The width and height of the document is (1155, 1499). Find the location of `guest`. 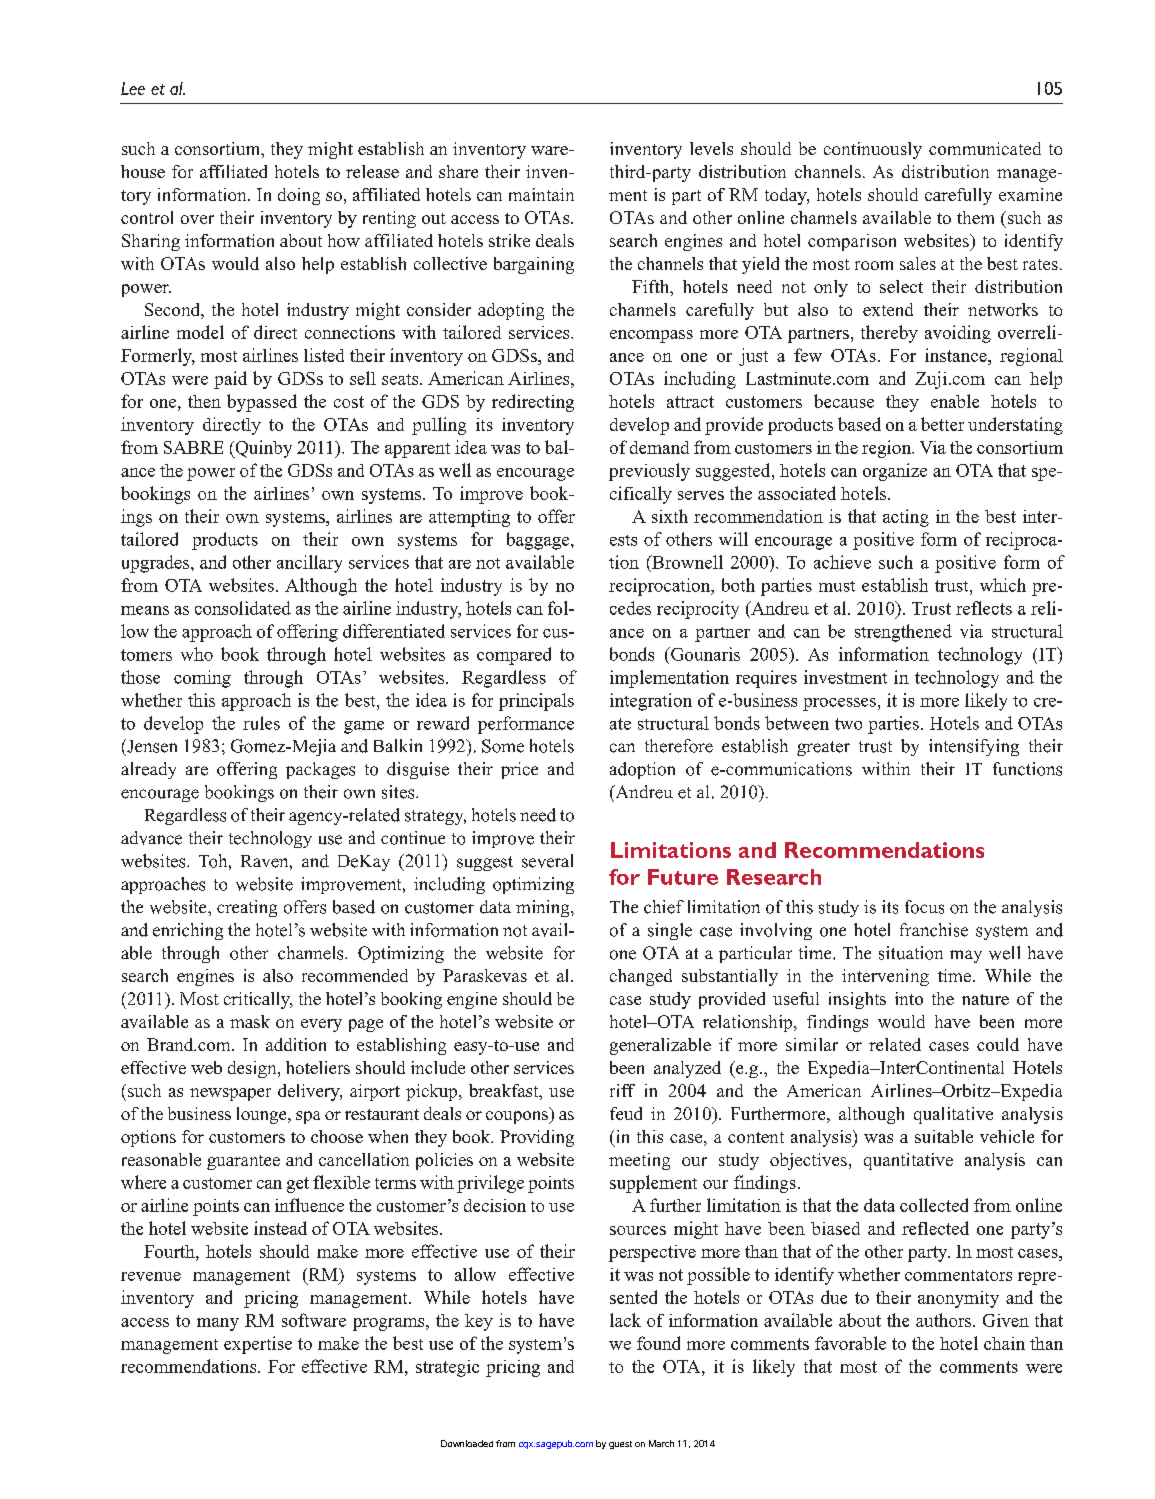

guest is located at coordinates (620, 1445).
